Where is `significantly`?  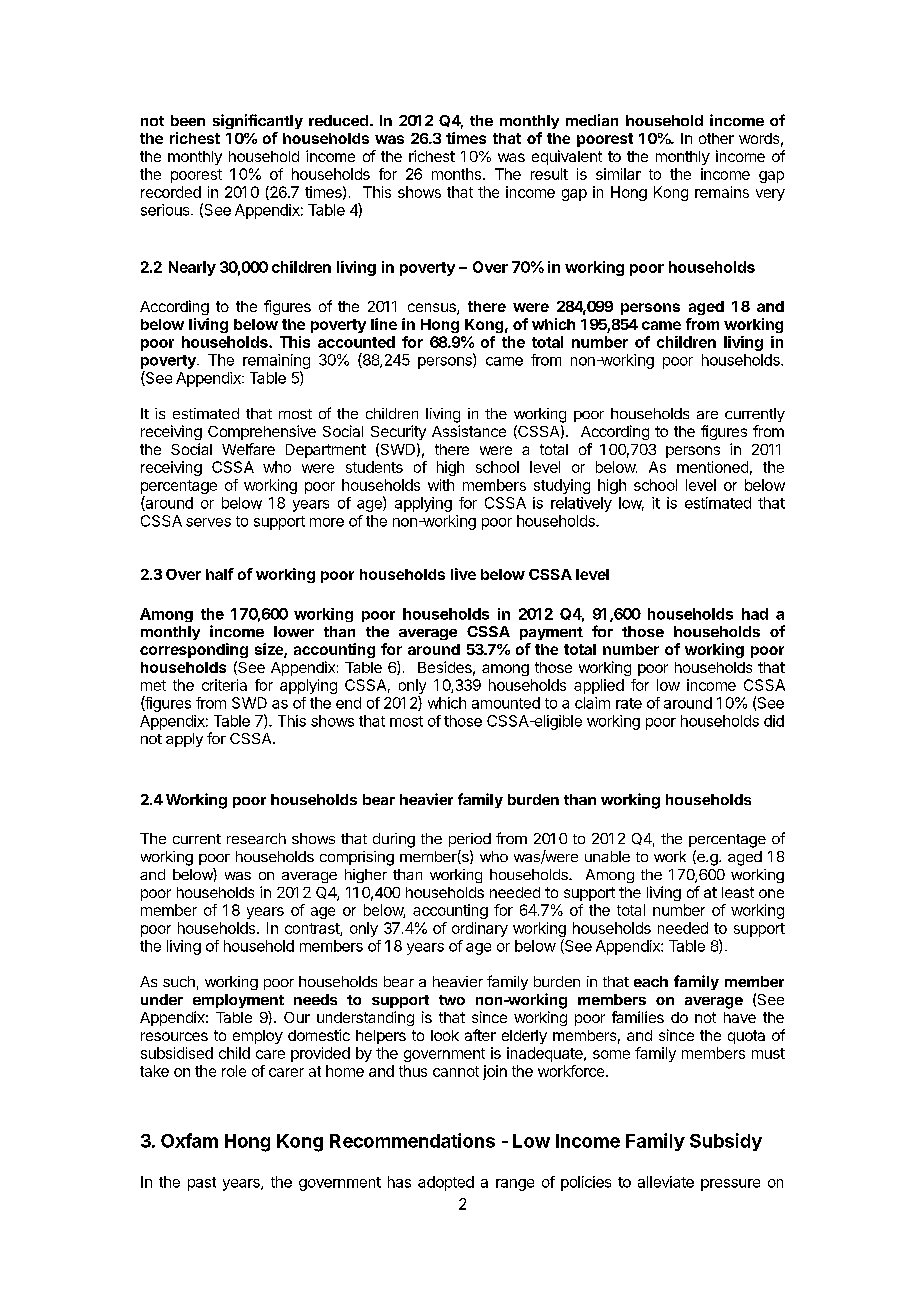
significantly is located at coordinates (258, 121).
